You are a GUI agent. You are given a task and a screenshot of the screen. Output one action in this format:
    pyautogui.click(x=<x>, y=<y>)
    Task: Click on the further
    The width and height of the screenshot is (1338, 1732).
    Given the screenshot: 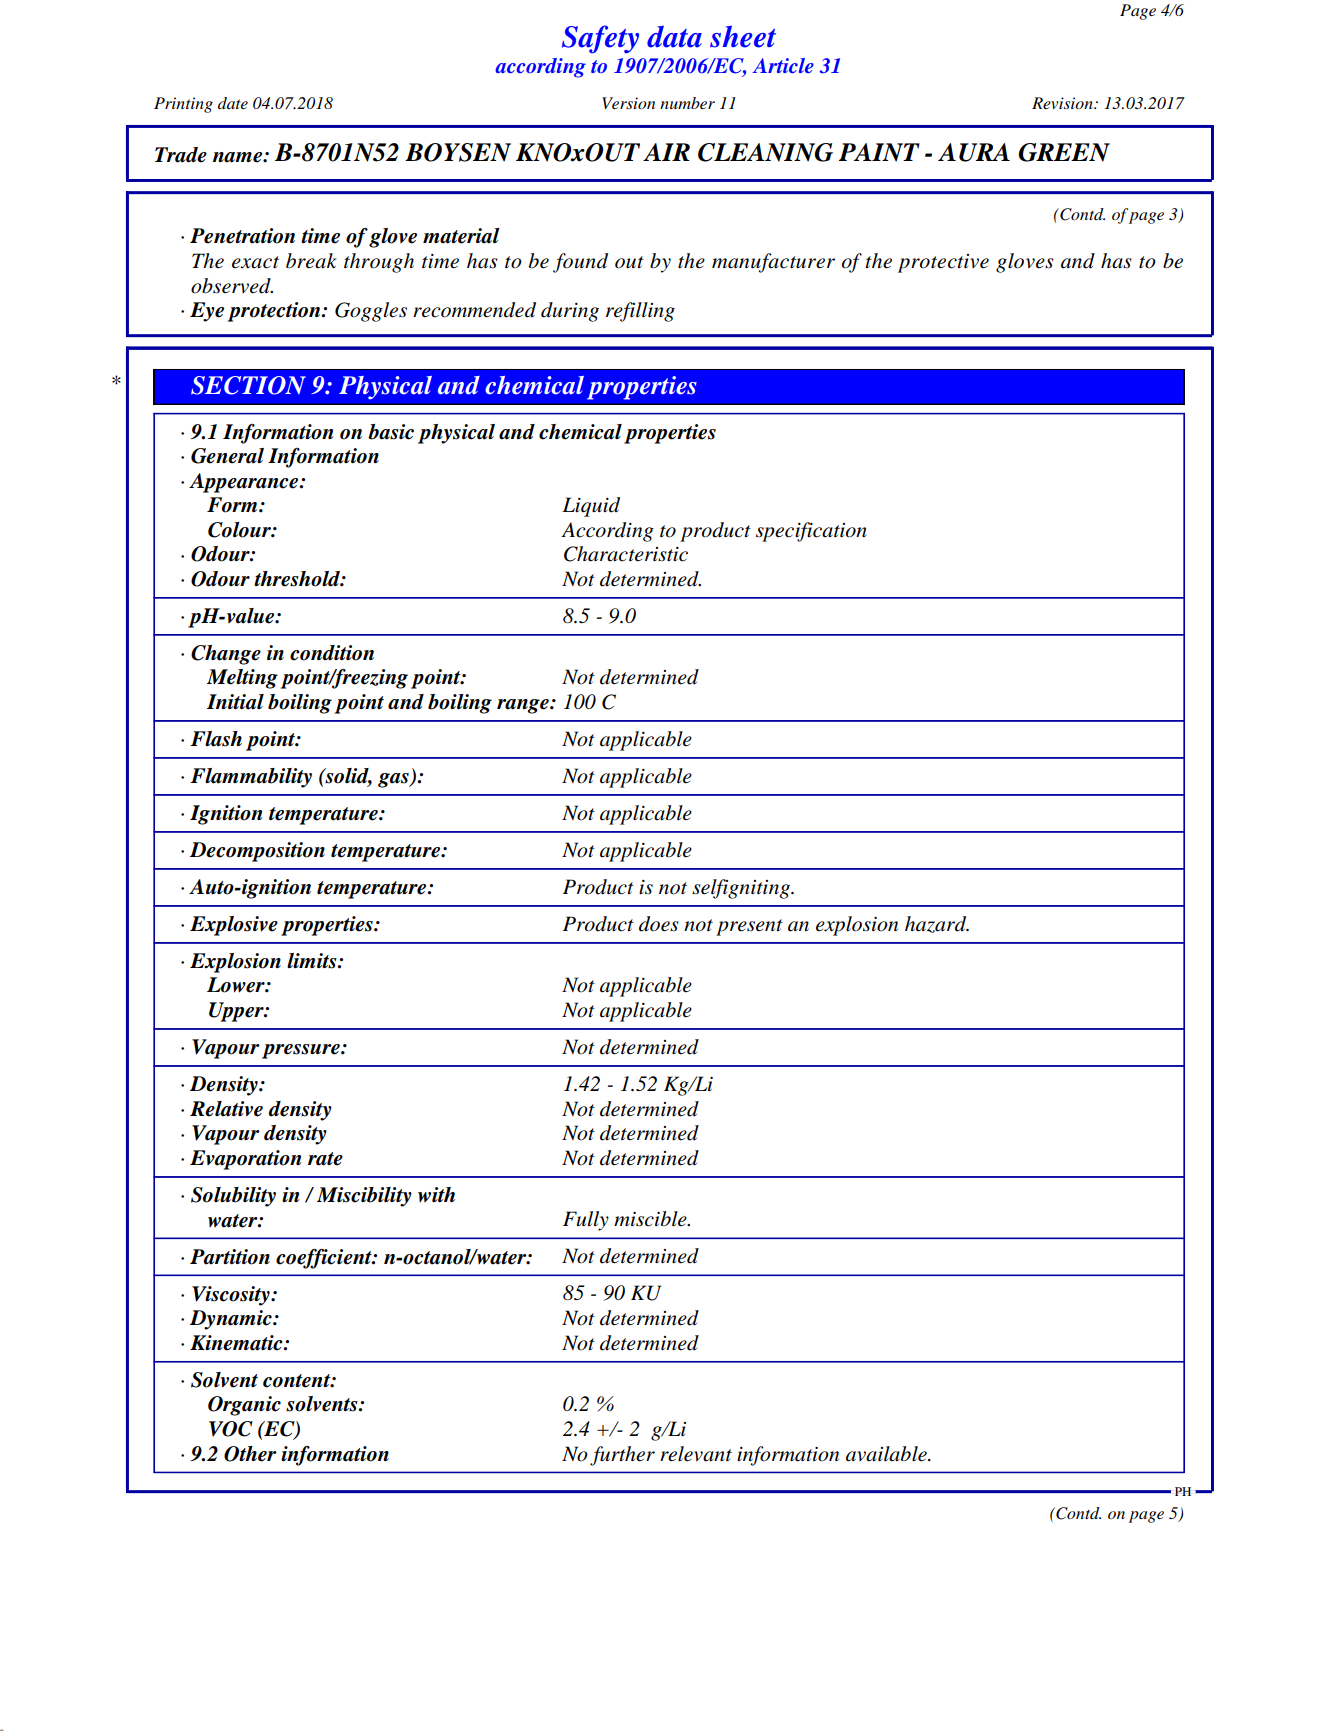 What is the action you would take?
    pyautogui.click(x=622, y=1456)
